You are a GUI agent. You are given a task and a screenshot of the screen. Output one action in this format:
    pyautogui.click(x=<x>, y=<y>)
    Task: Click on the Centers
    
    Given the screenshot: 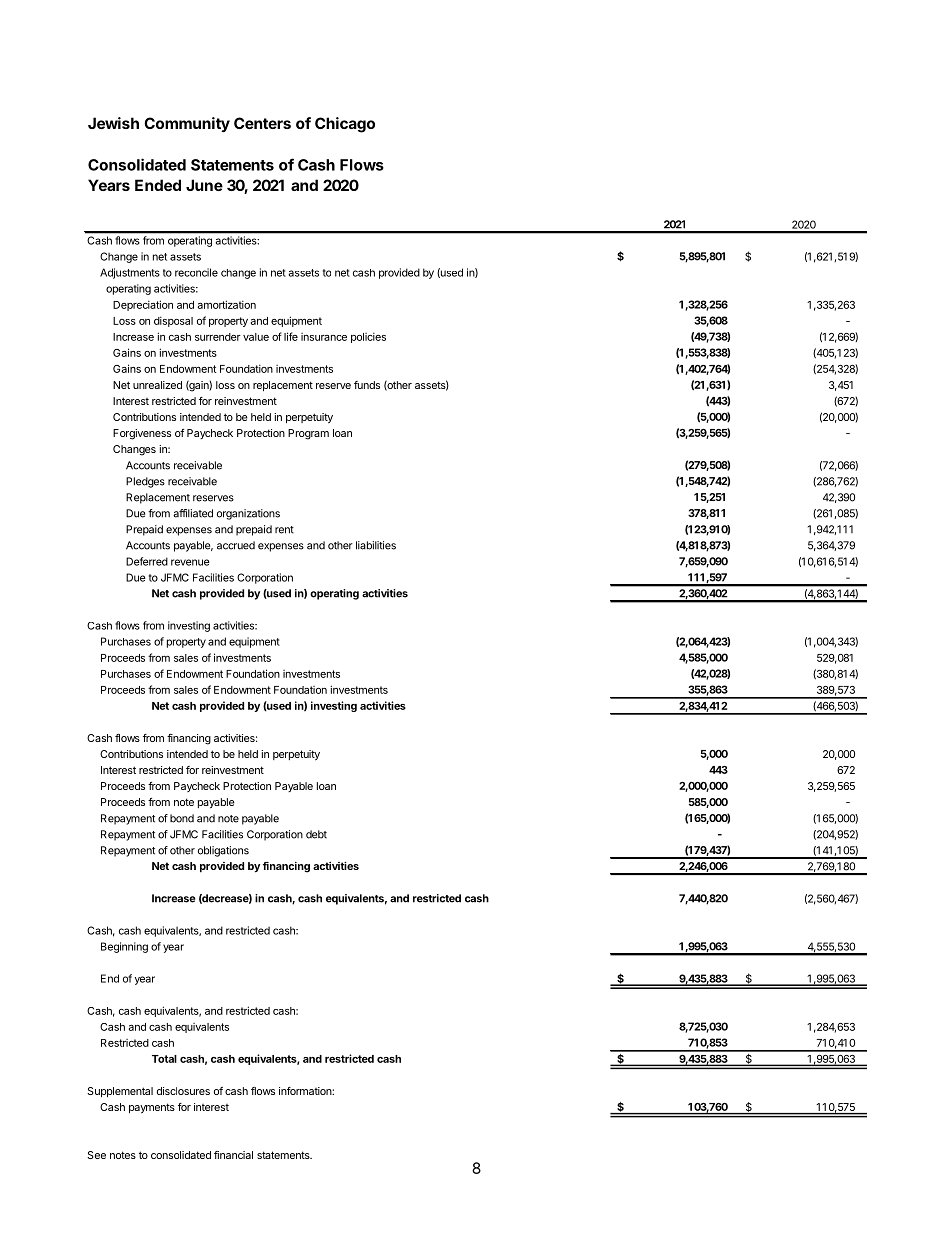 What is the action you would take?
    pyautogui.click(x=262, y=123)
